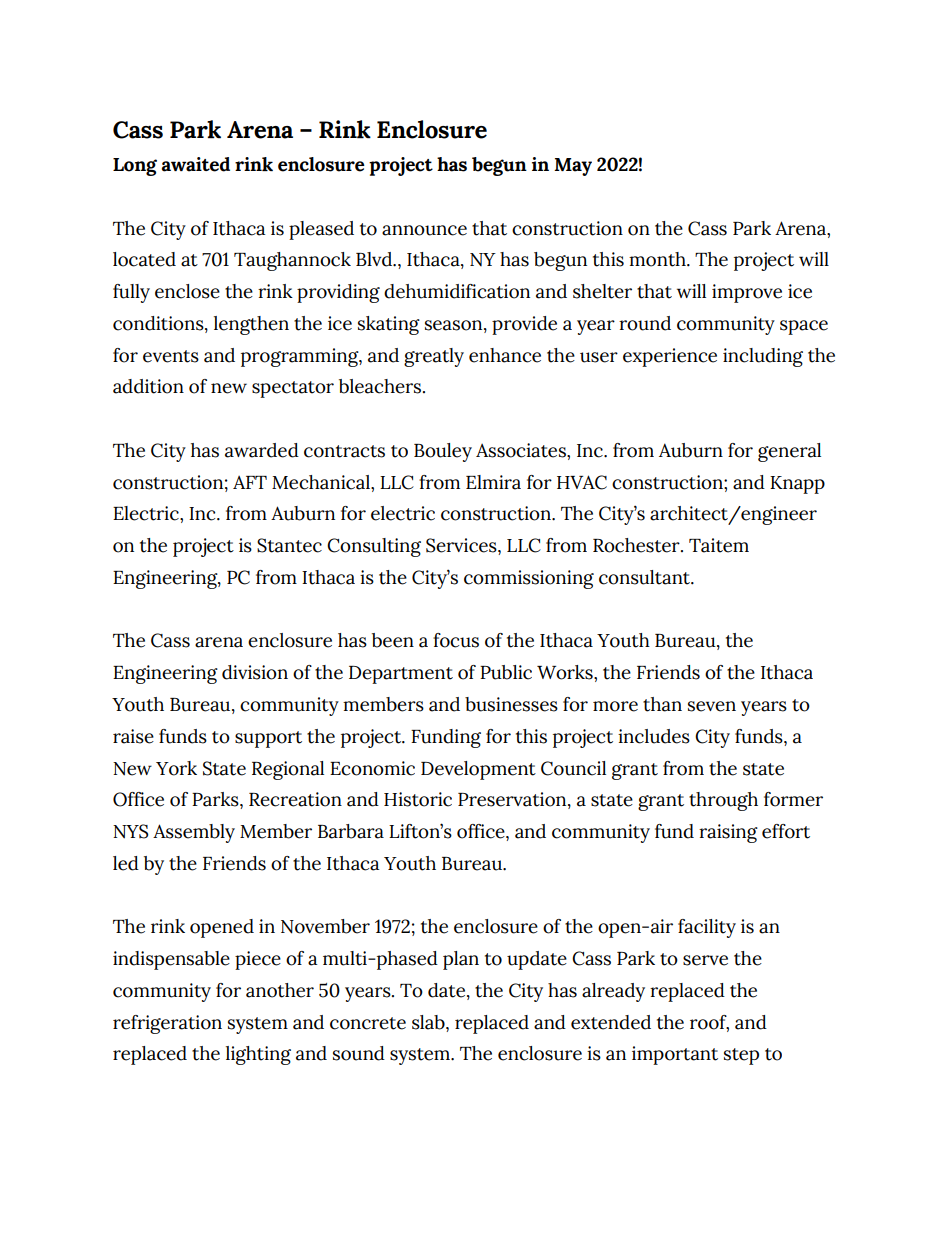 The height and width of the screenshot is (1233, 952). I want to click on awaited, so click(196, 164).
